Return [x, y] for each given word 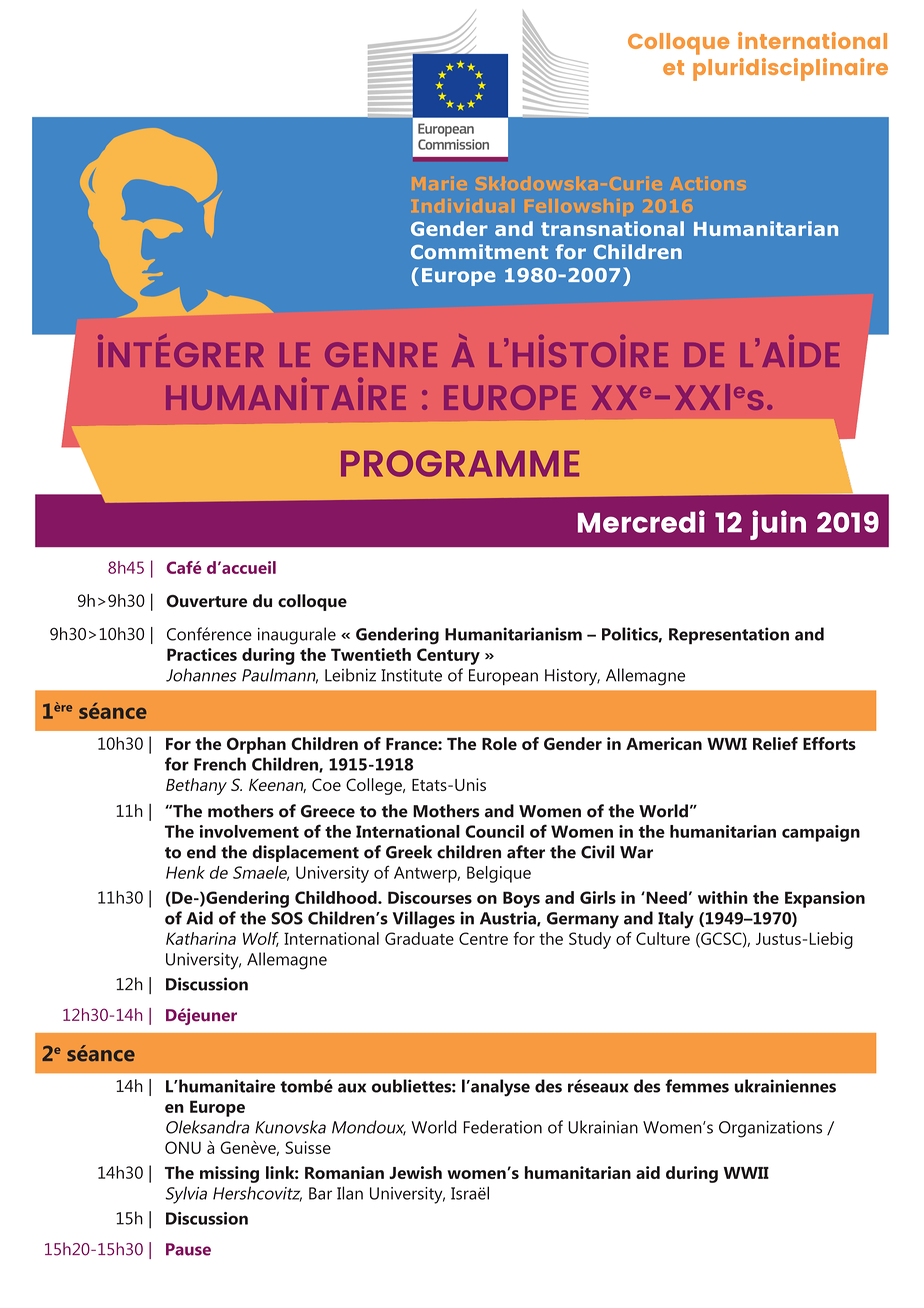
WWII [746, 1173]
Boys [521, 899]
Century [448, 656]
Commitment [479, 251]
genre [381, 354]
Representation [729, 636]
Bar [320, 1193]
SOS [287, 918]
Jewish [415, 1172]
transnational [612, 228]
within [723, 897]
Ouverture [206, 601]
